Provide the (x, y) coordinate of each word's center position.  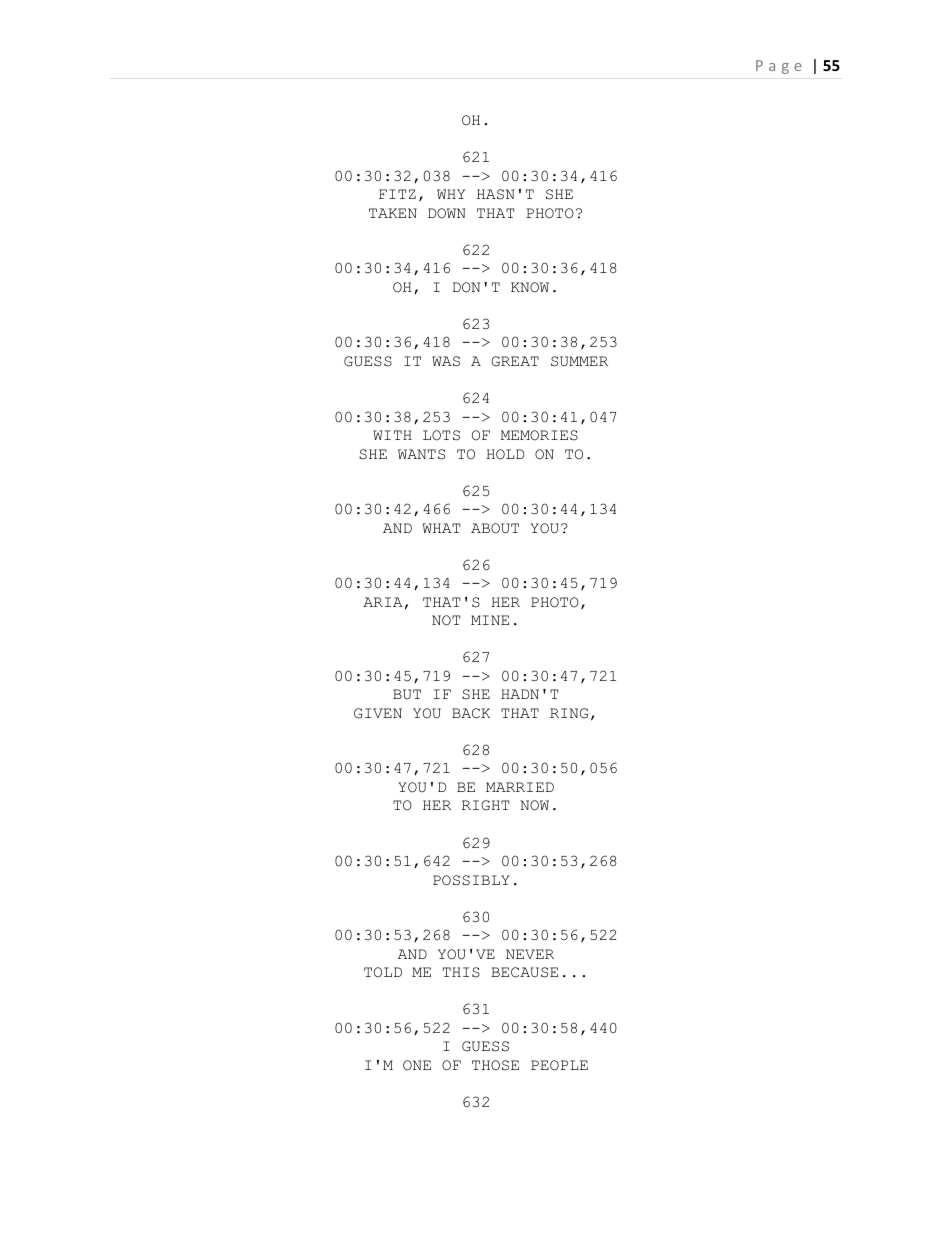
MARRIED (520, 787)
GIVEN (378, 713)
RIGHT (485, 805)
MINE (490, 620)
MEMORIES (539, 435)
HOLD (505, 454)
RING (569, 713)
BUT (407, 694)
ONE (417, 1065)
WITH (392, 435)
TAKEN (393, 213)
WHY (451, 194)
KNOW (530, 287)
